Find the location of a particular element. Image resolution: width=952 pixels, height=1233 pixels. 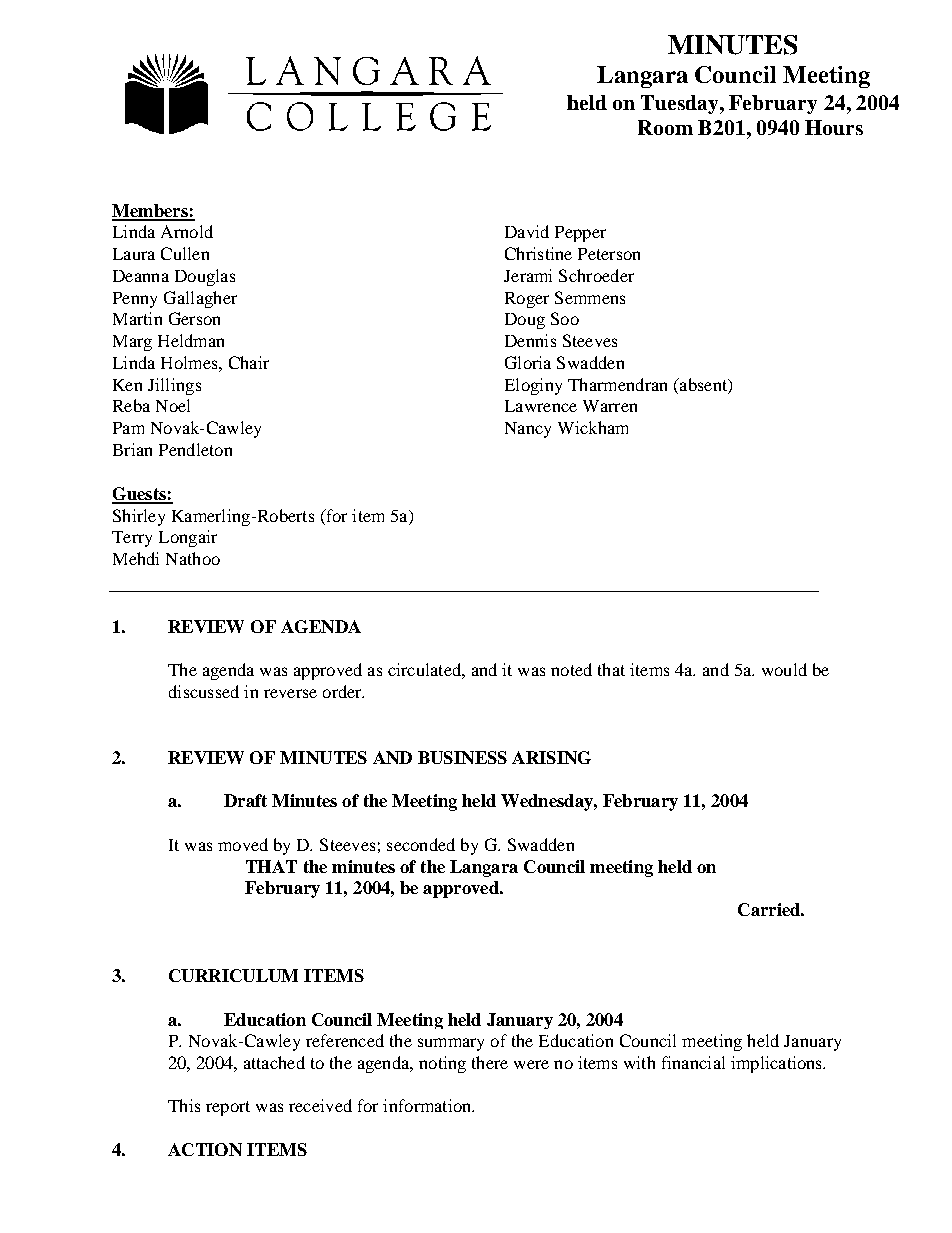

report is located at coordinates (228, 1108).
